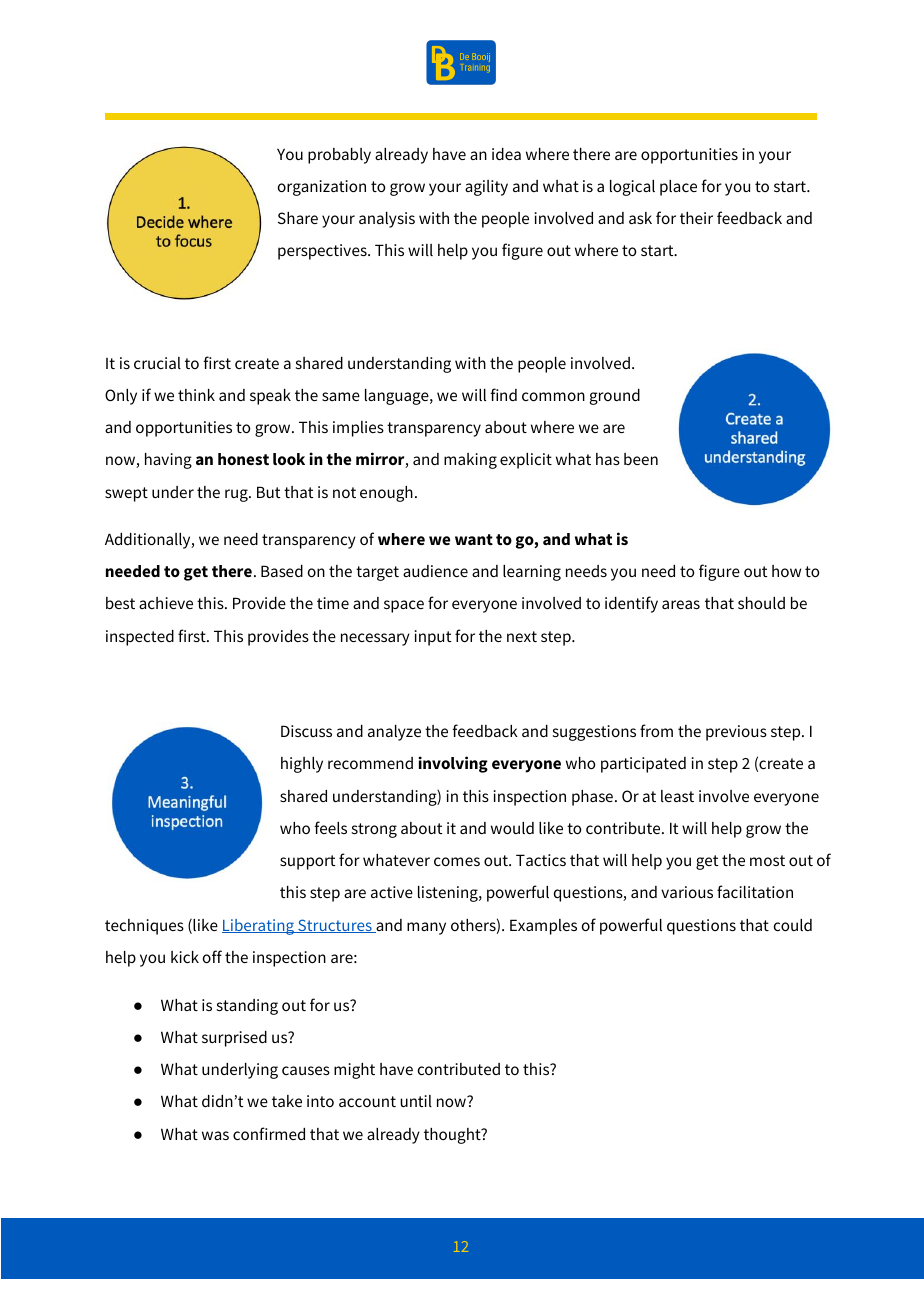  Describe the element at coordinates (196, 395) in the document. I see `think` at that location.
